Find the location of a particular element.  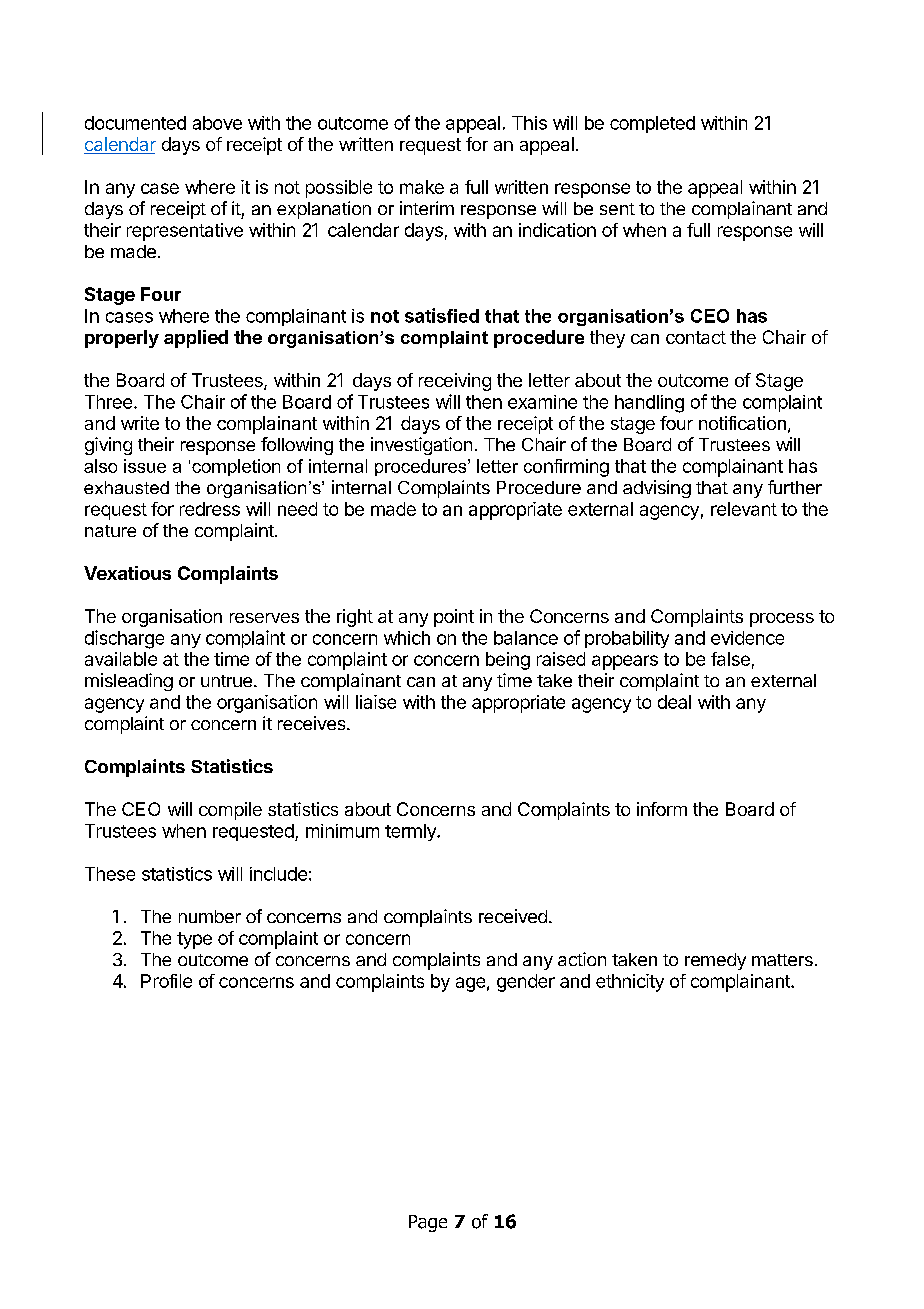

gender is located at coordinates (526, 983).
